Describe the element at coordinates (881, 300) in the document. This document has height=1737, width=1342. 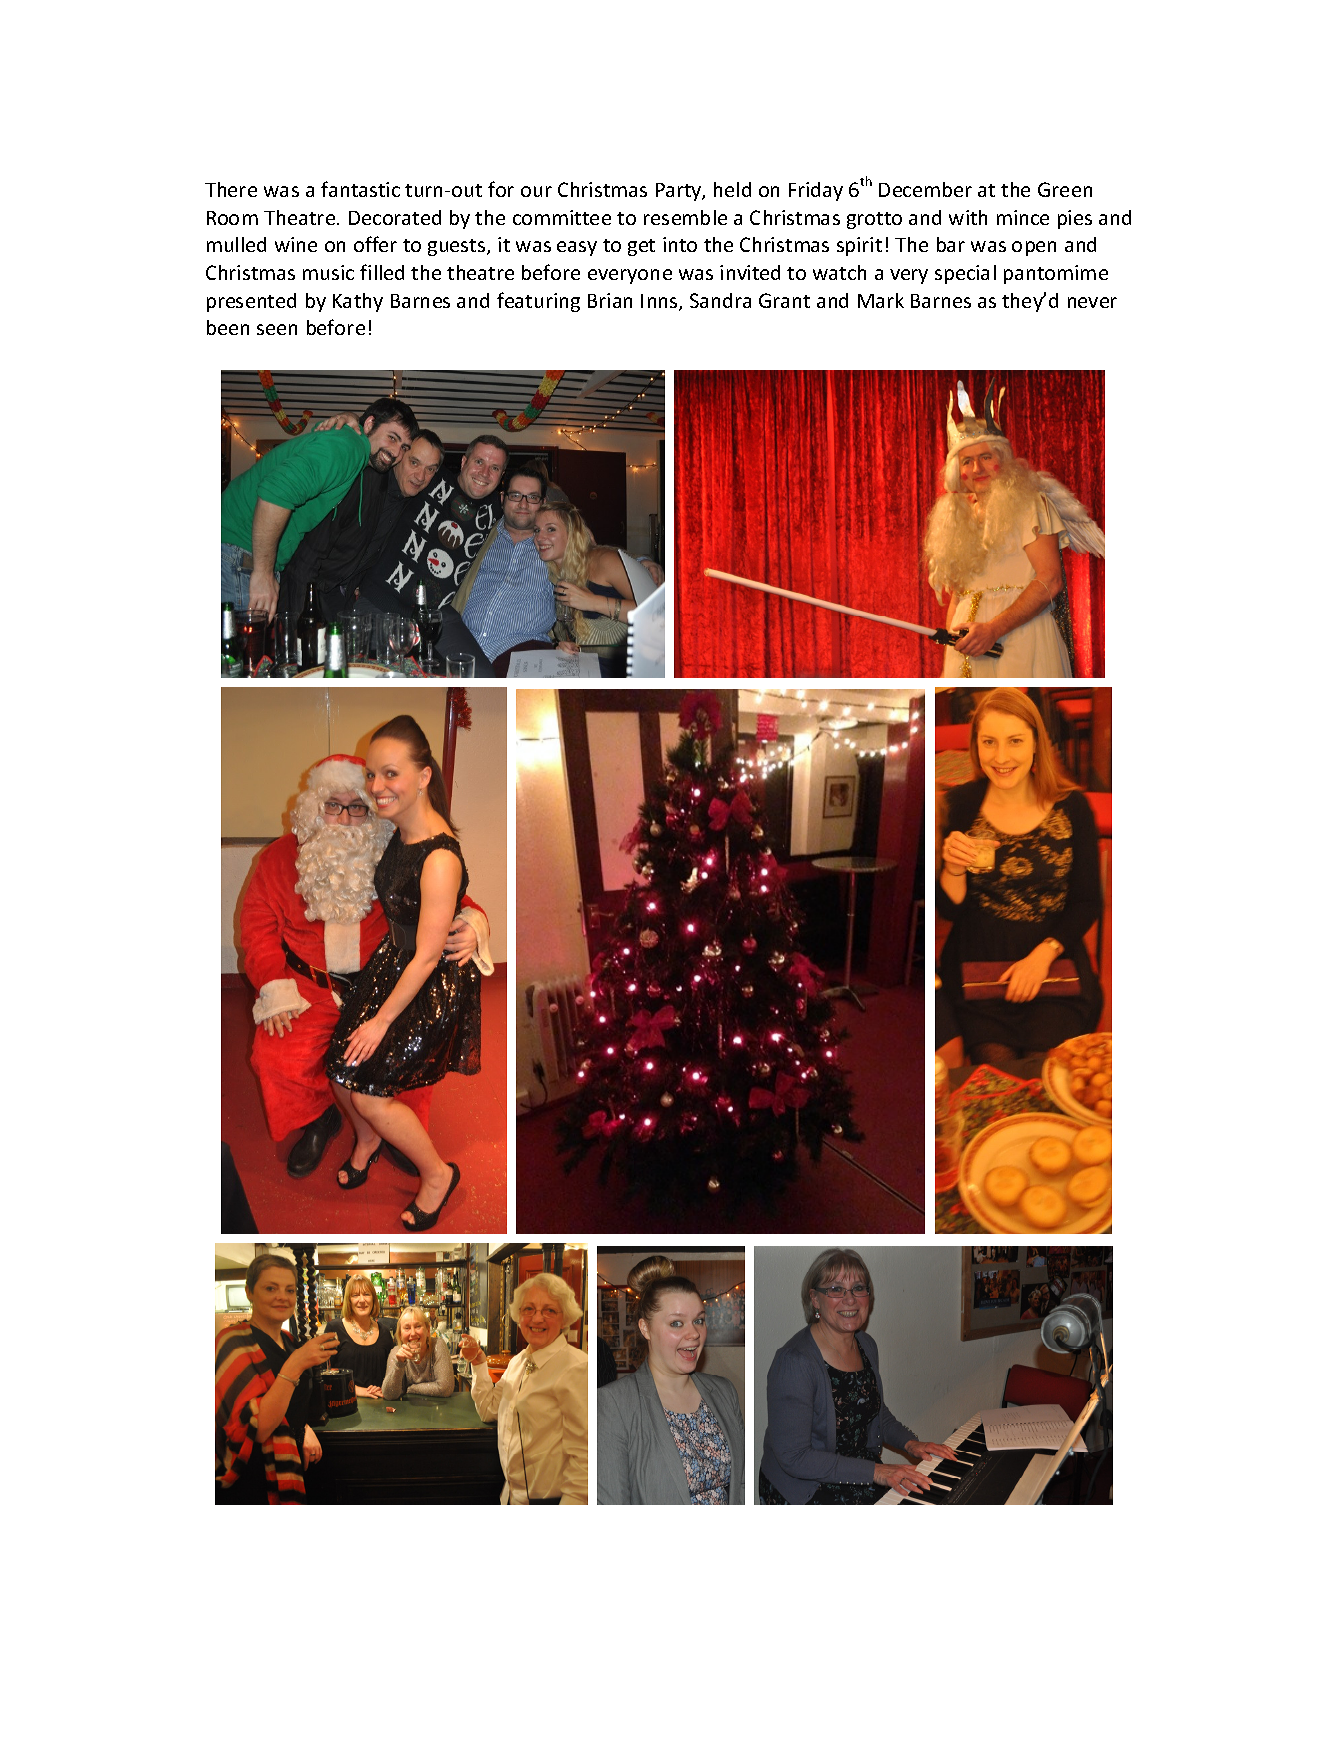
I see `Mark` at that location.
